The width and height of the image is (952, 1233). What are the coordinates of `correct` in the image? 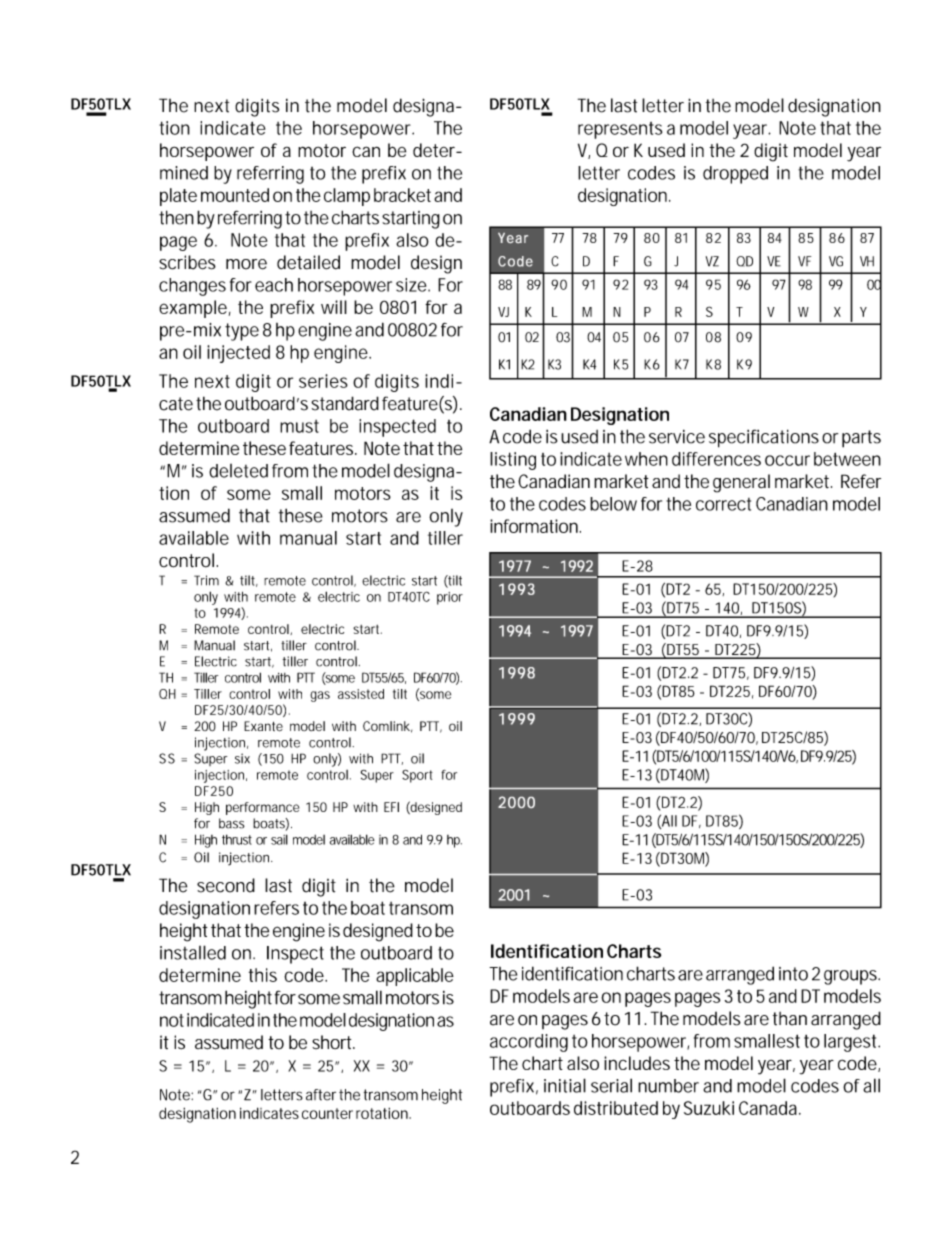 It's located at (723, 504).
